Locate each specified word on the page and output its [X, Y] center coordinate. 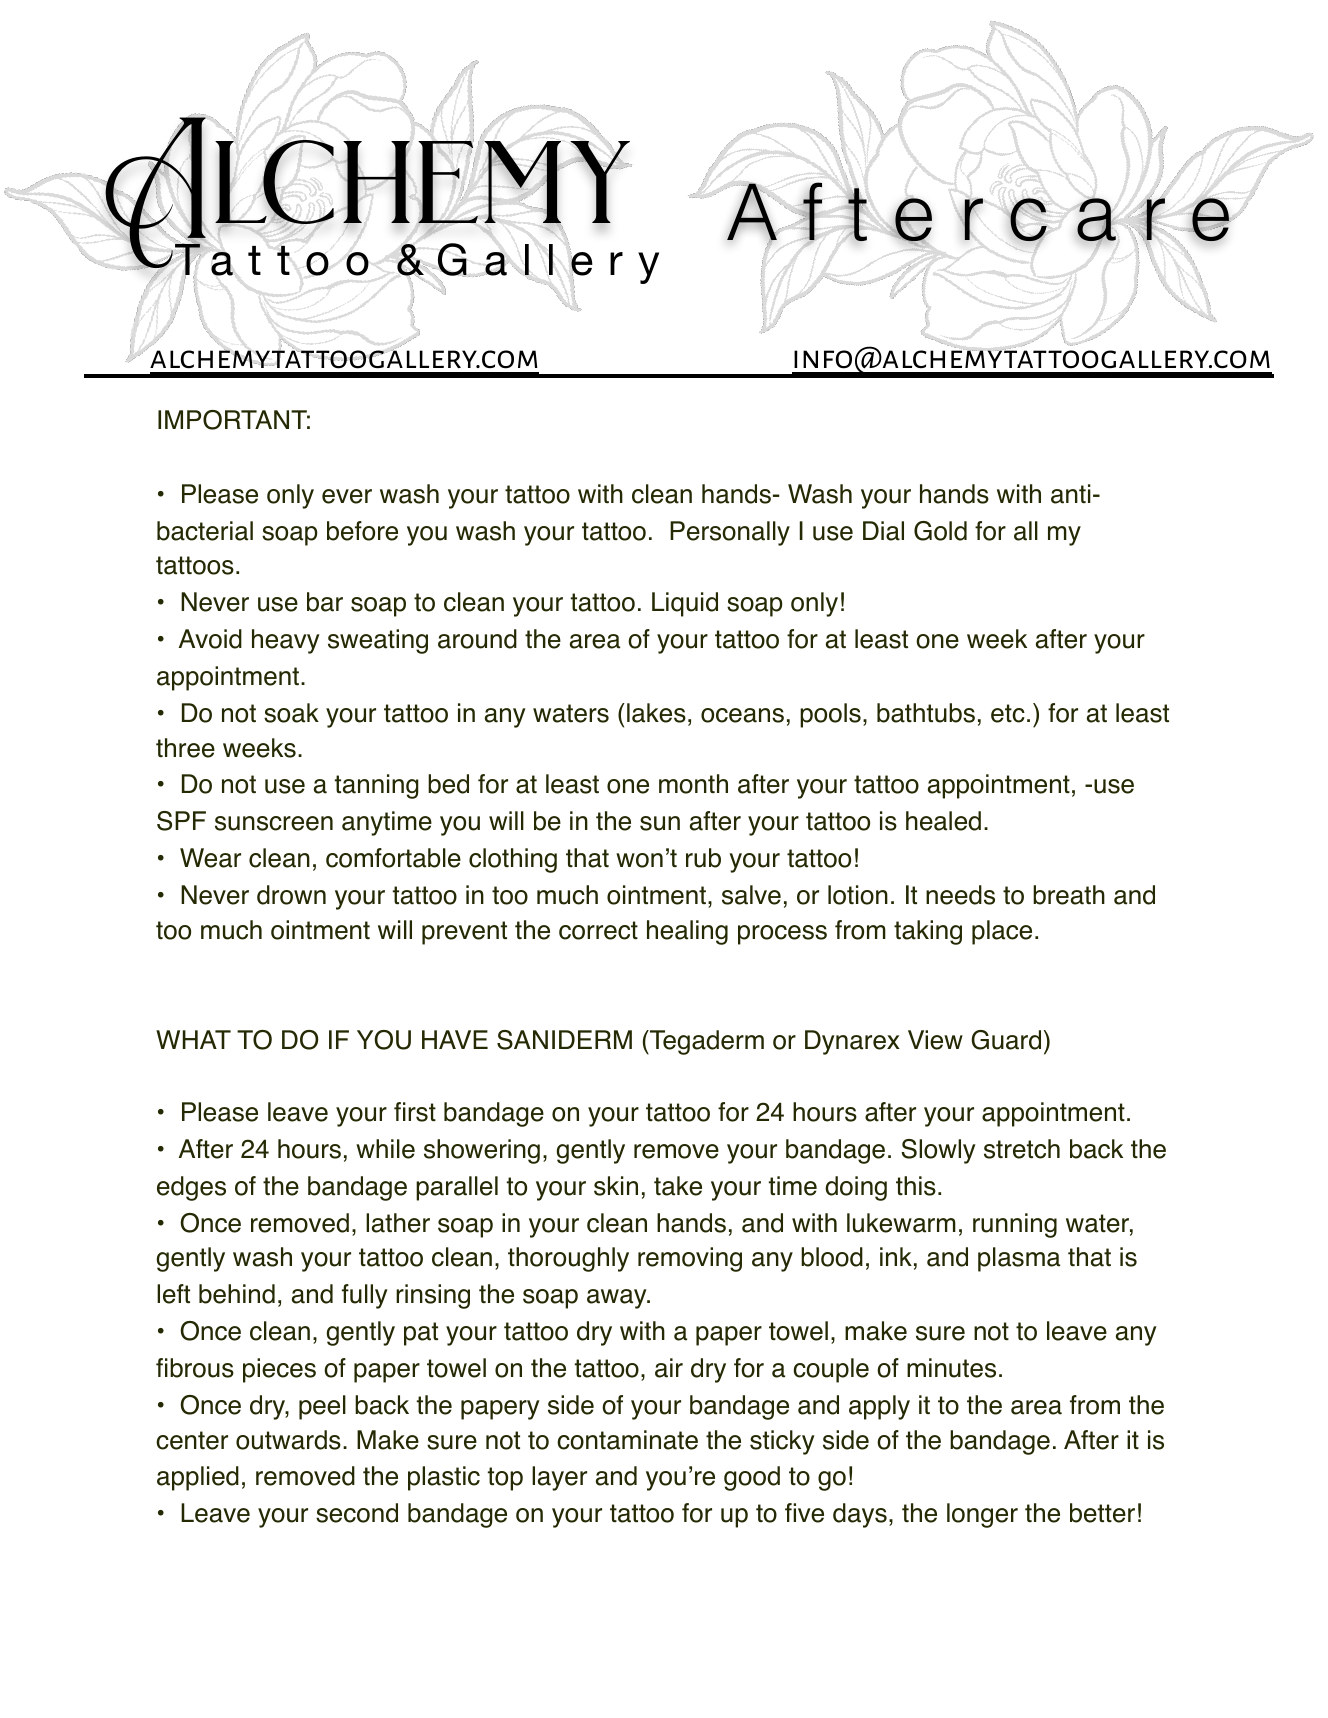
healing [687, 932]
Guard [1006, 1040]
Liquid [685, 604]
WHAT [193, 1039]
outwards [288, 1440]
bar [325, 602]
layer [559, 1478]
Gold [940, 531]
